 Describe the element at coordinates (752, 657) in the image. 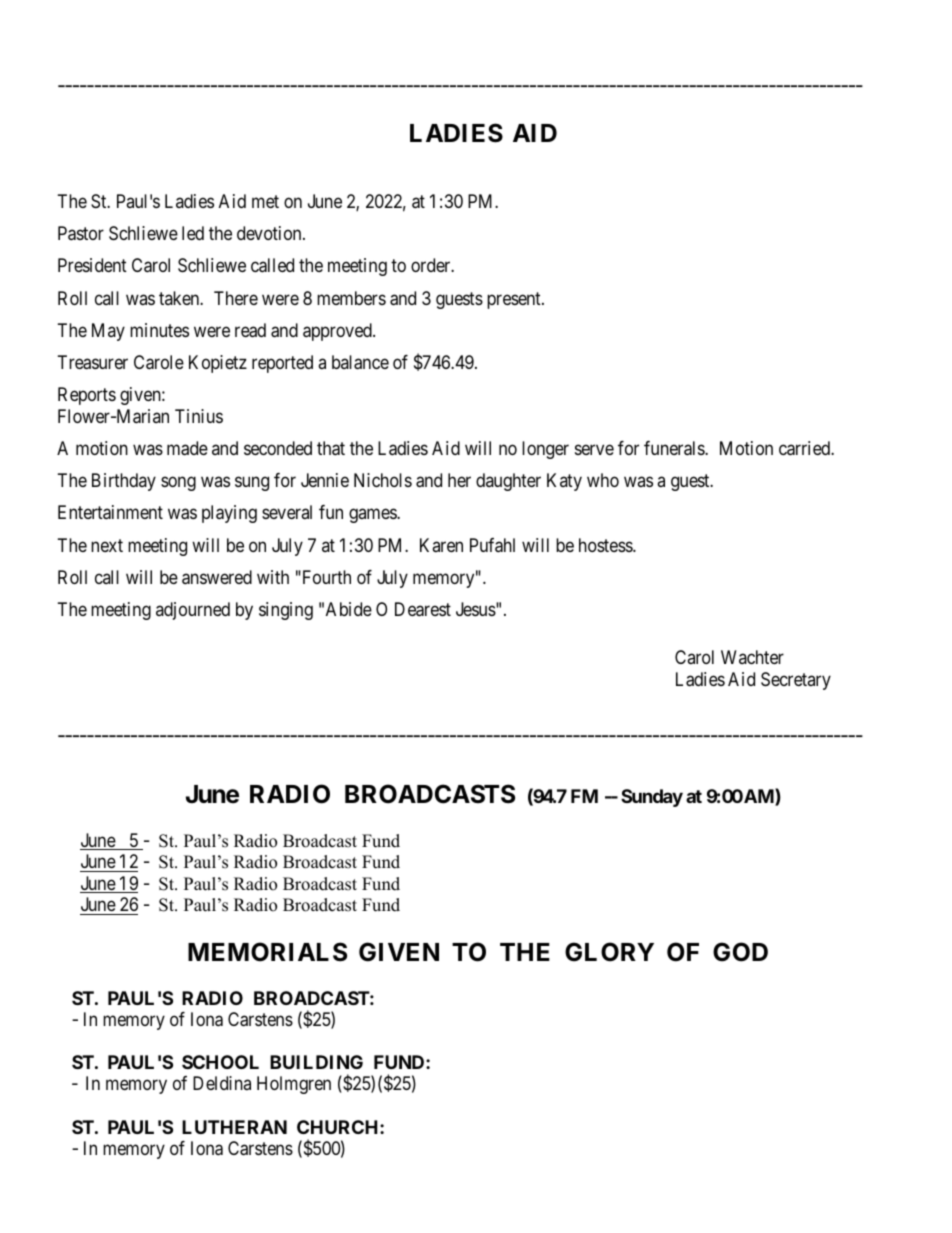

I see `Wachter` at that location.
